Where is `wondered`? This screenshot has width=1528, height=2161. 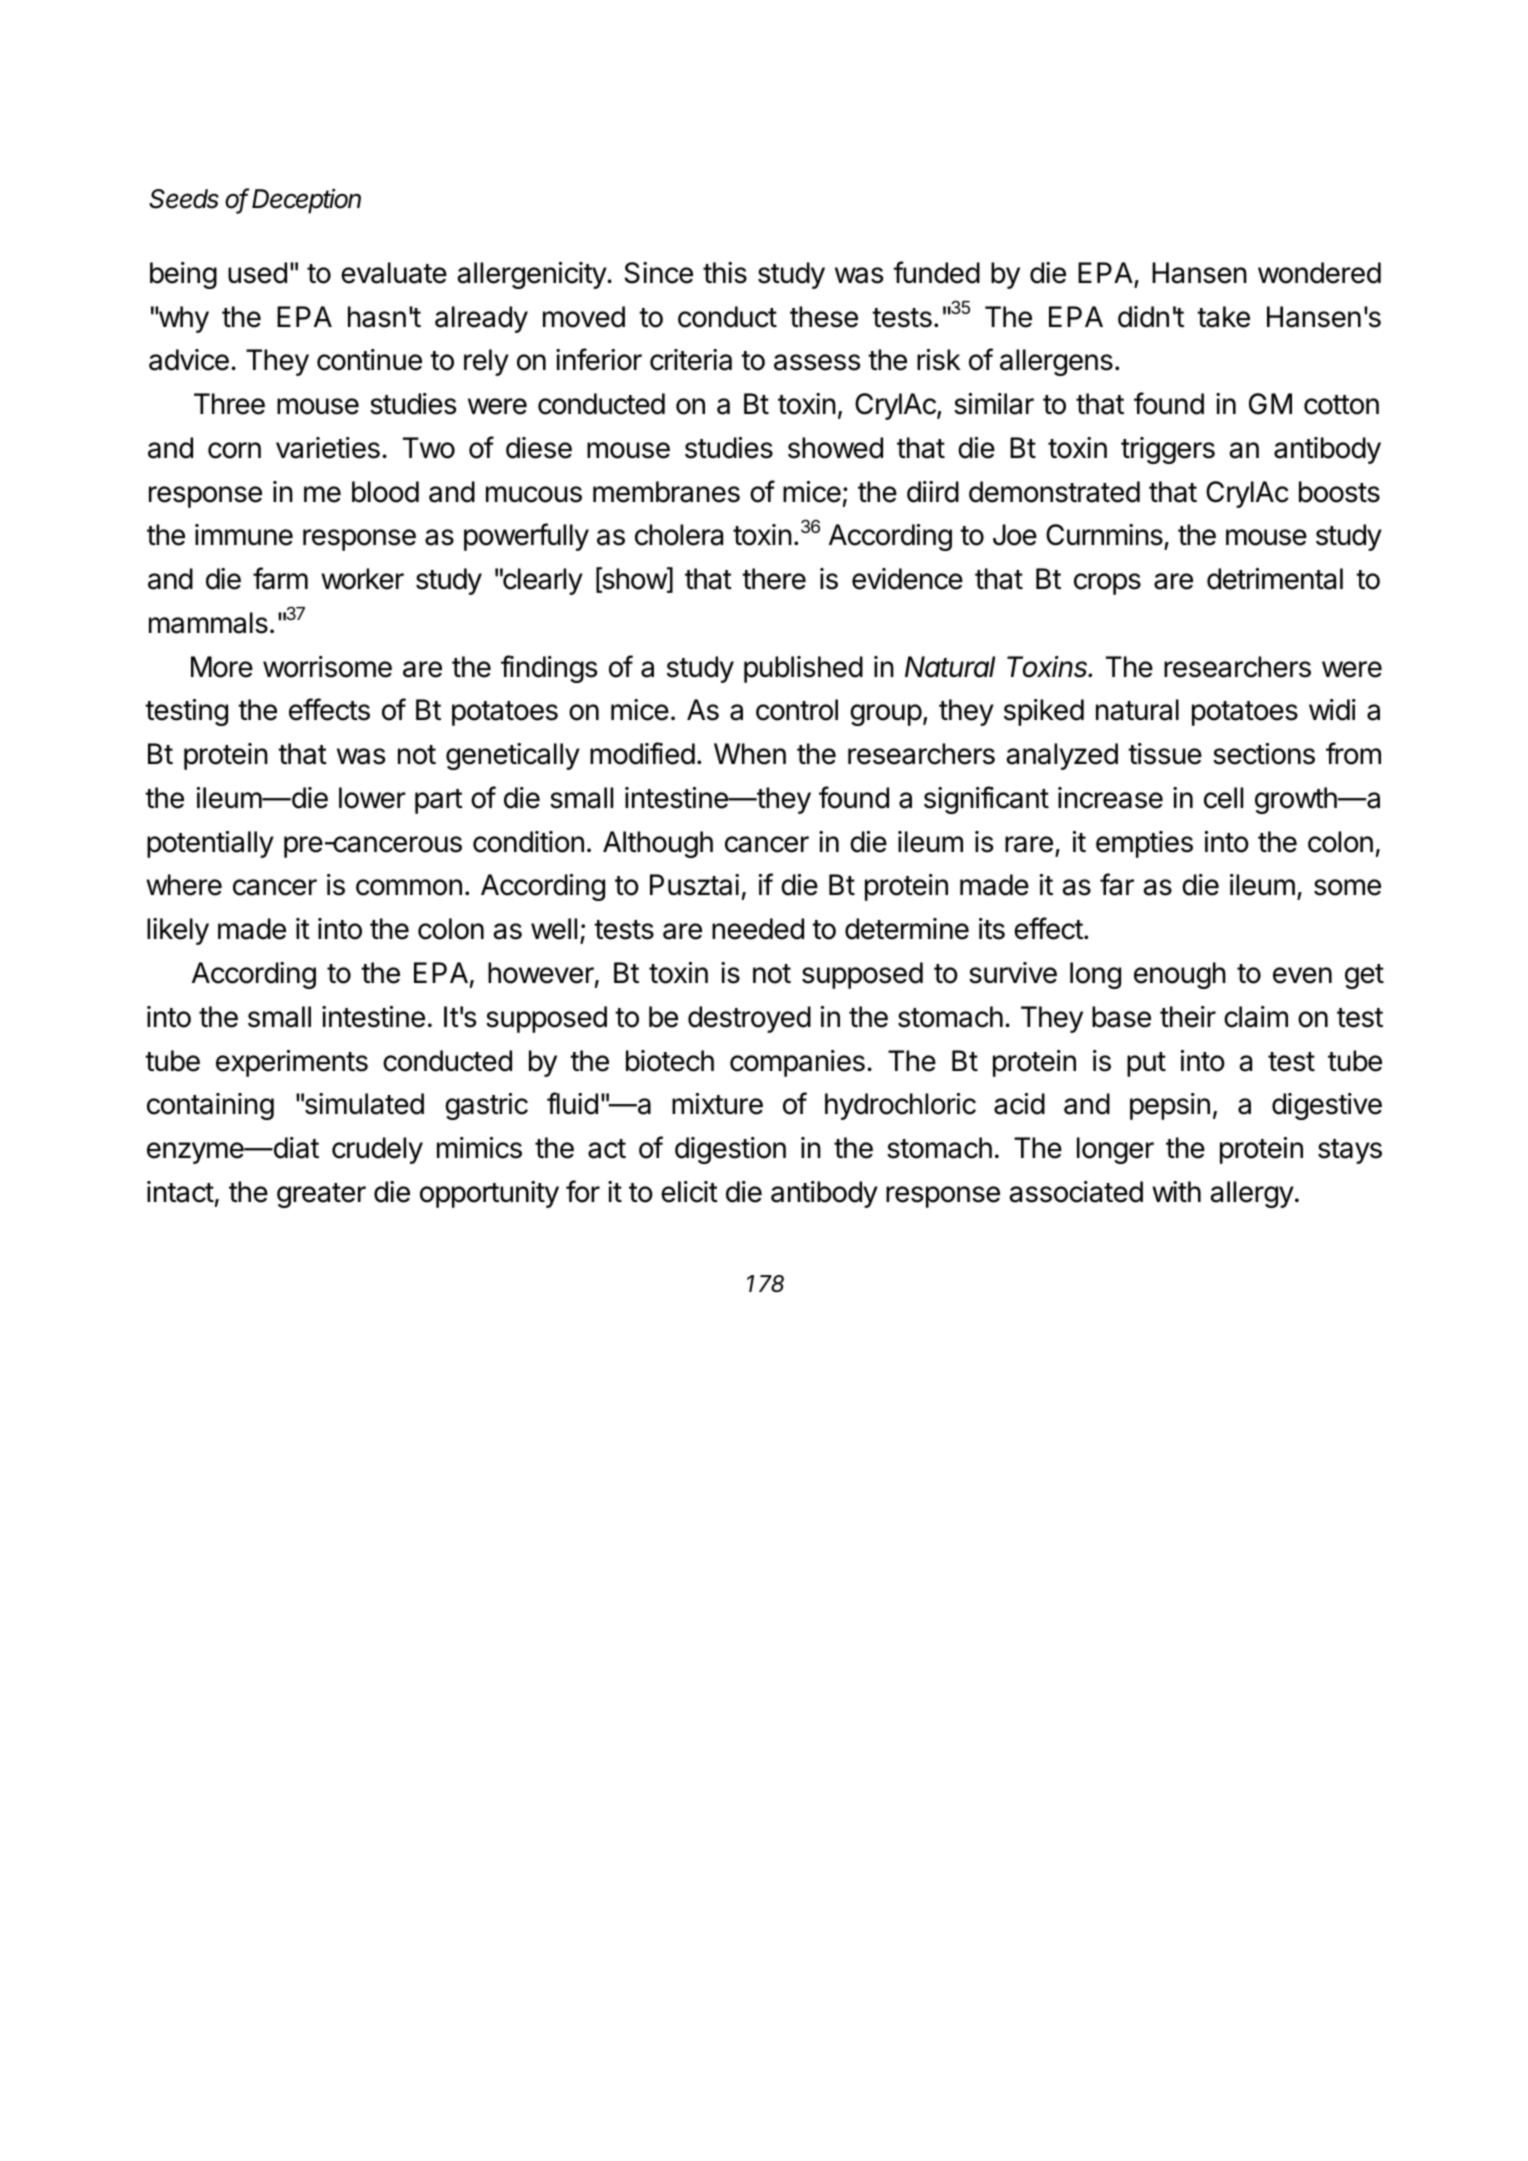 wondered is located at coordinates (1319, 273).
